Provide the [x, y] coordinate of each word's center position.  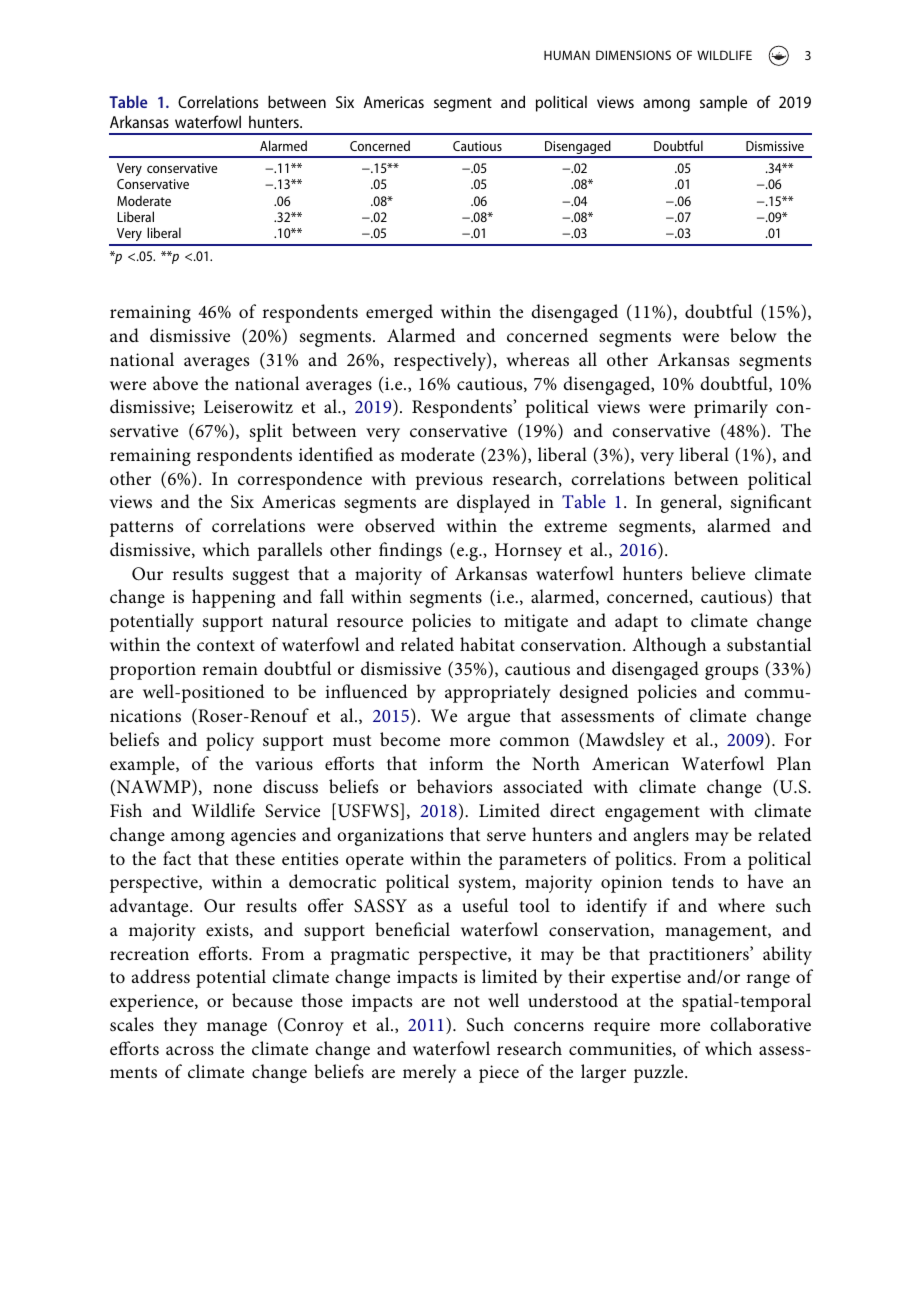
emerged [399, 313]
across [190, 1051]
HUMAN [567, 55]
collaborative [760, 1024]
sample [723, 103]
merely [429, 1073]
